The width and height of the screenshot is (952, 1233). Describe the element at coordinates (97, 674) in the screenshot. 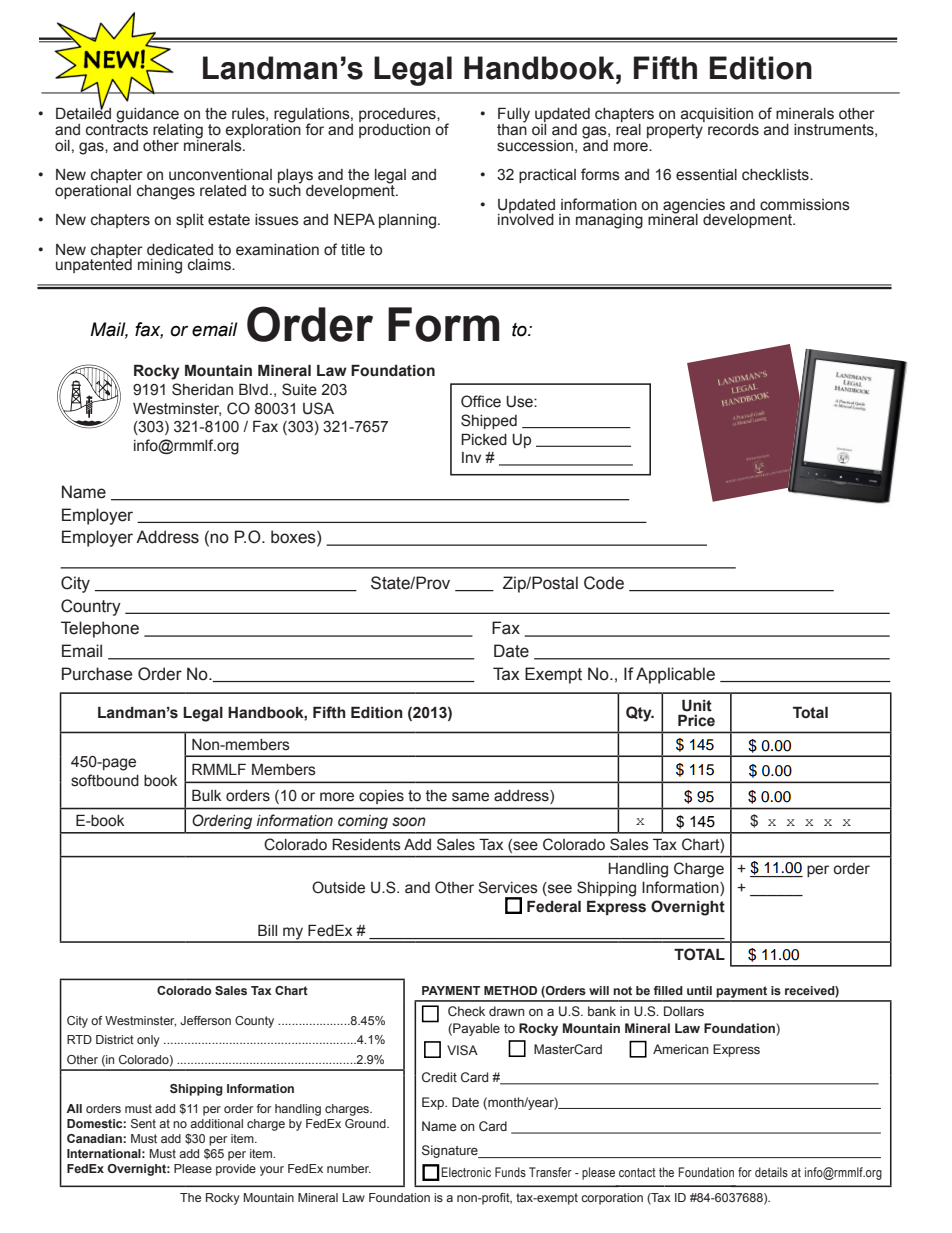

I see `Purchase` at that location.
